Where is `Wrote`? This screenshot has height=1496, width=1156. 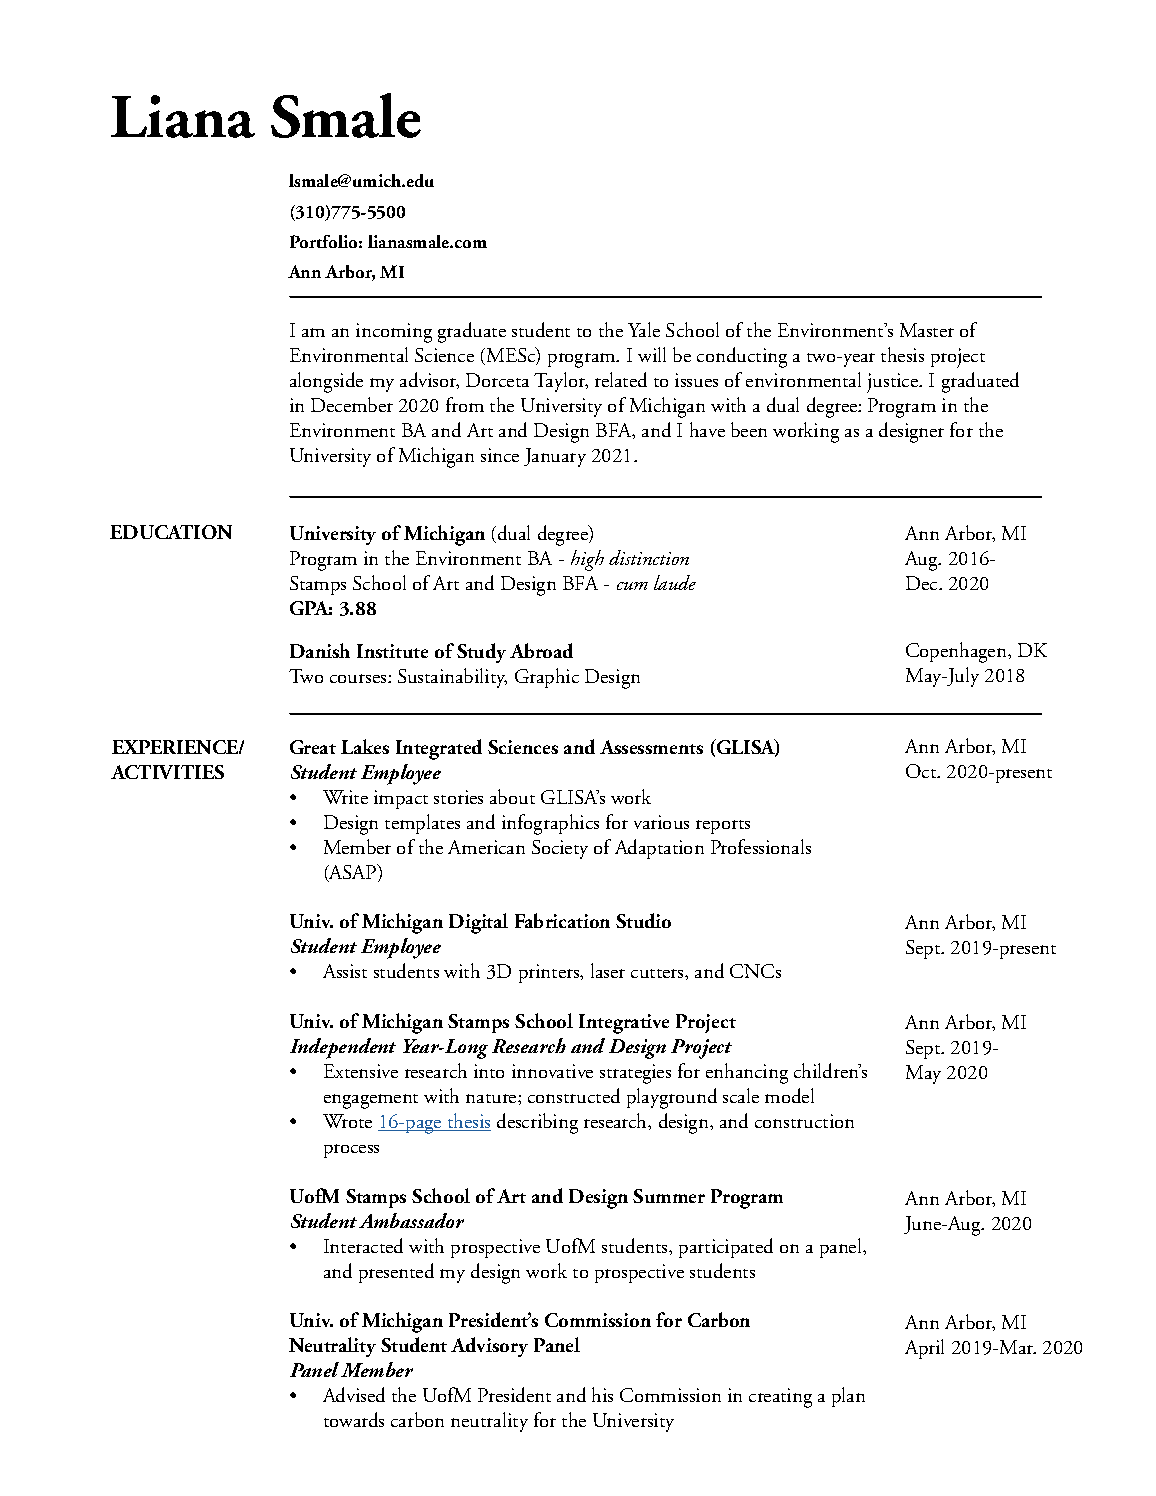 Wrote is located at coordinates (347, 1121).
